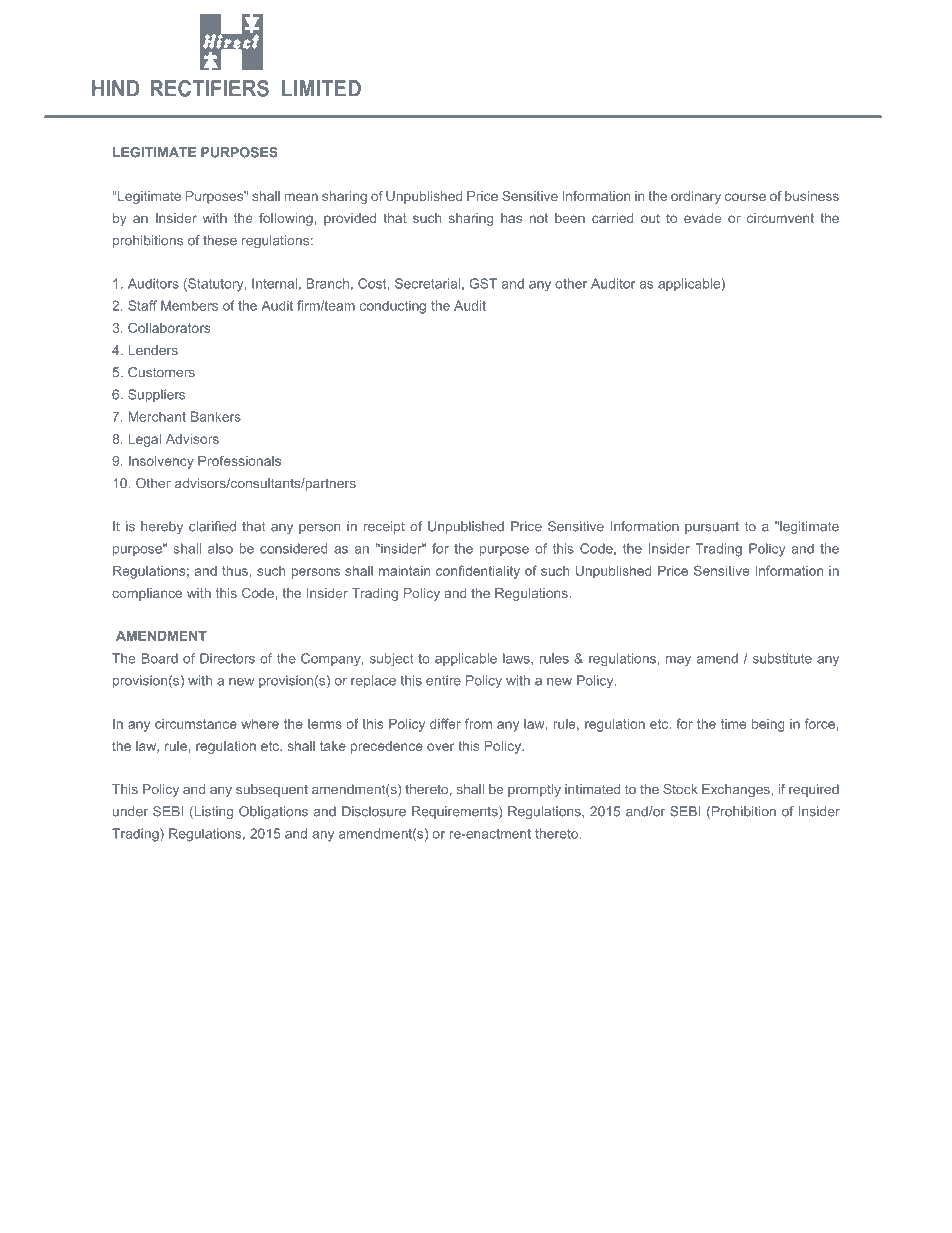 The height and width of the screenshot is (1233, 952). I want to click on subsequent, so click(272, 790).
